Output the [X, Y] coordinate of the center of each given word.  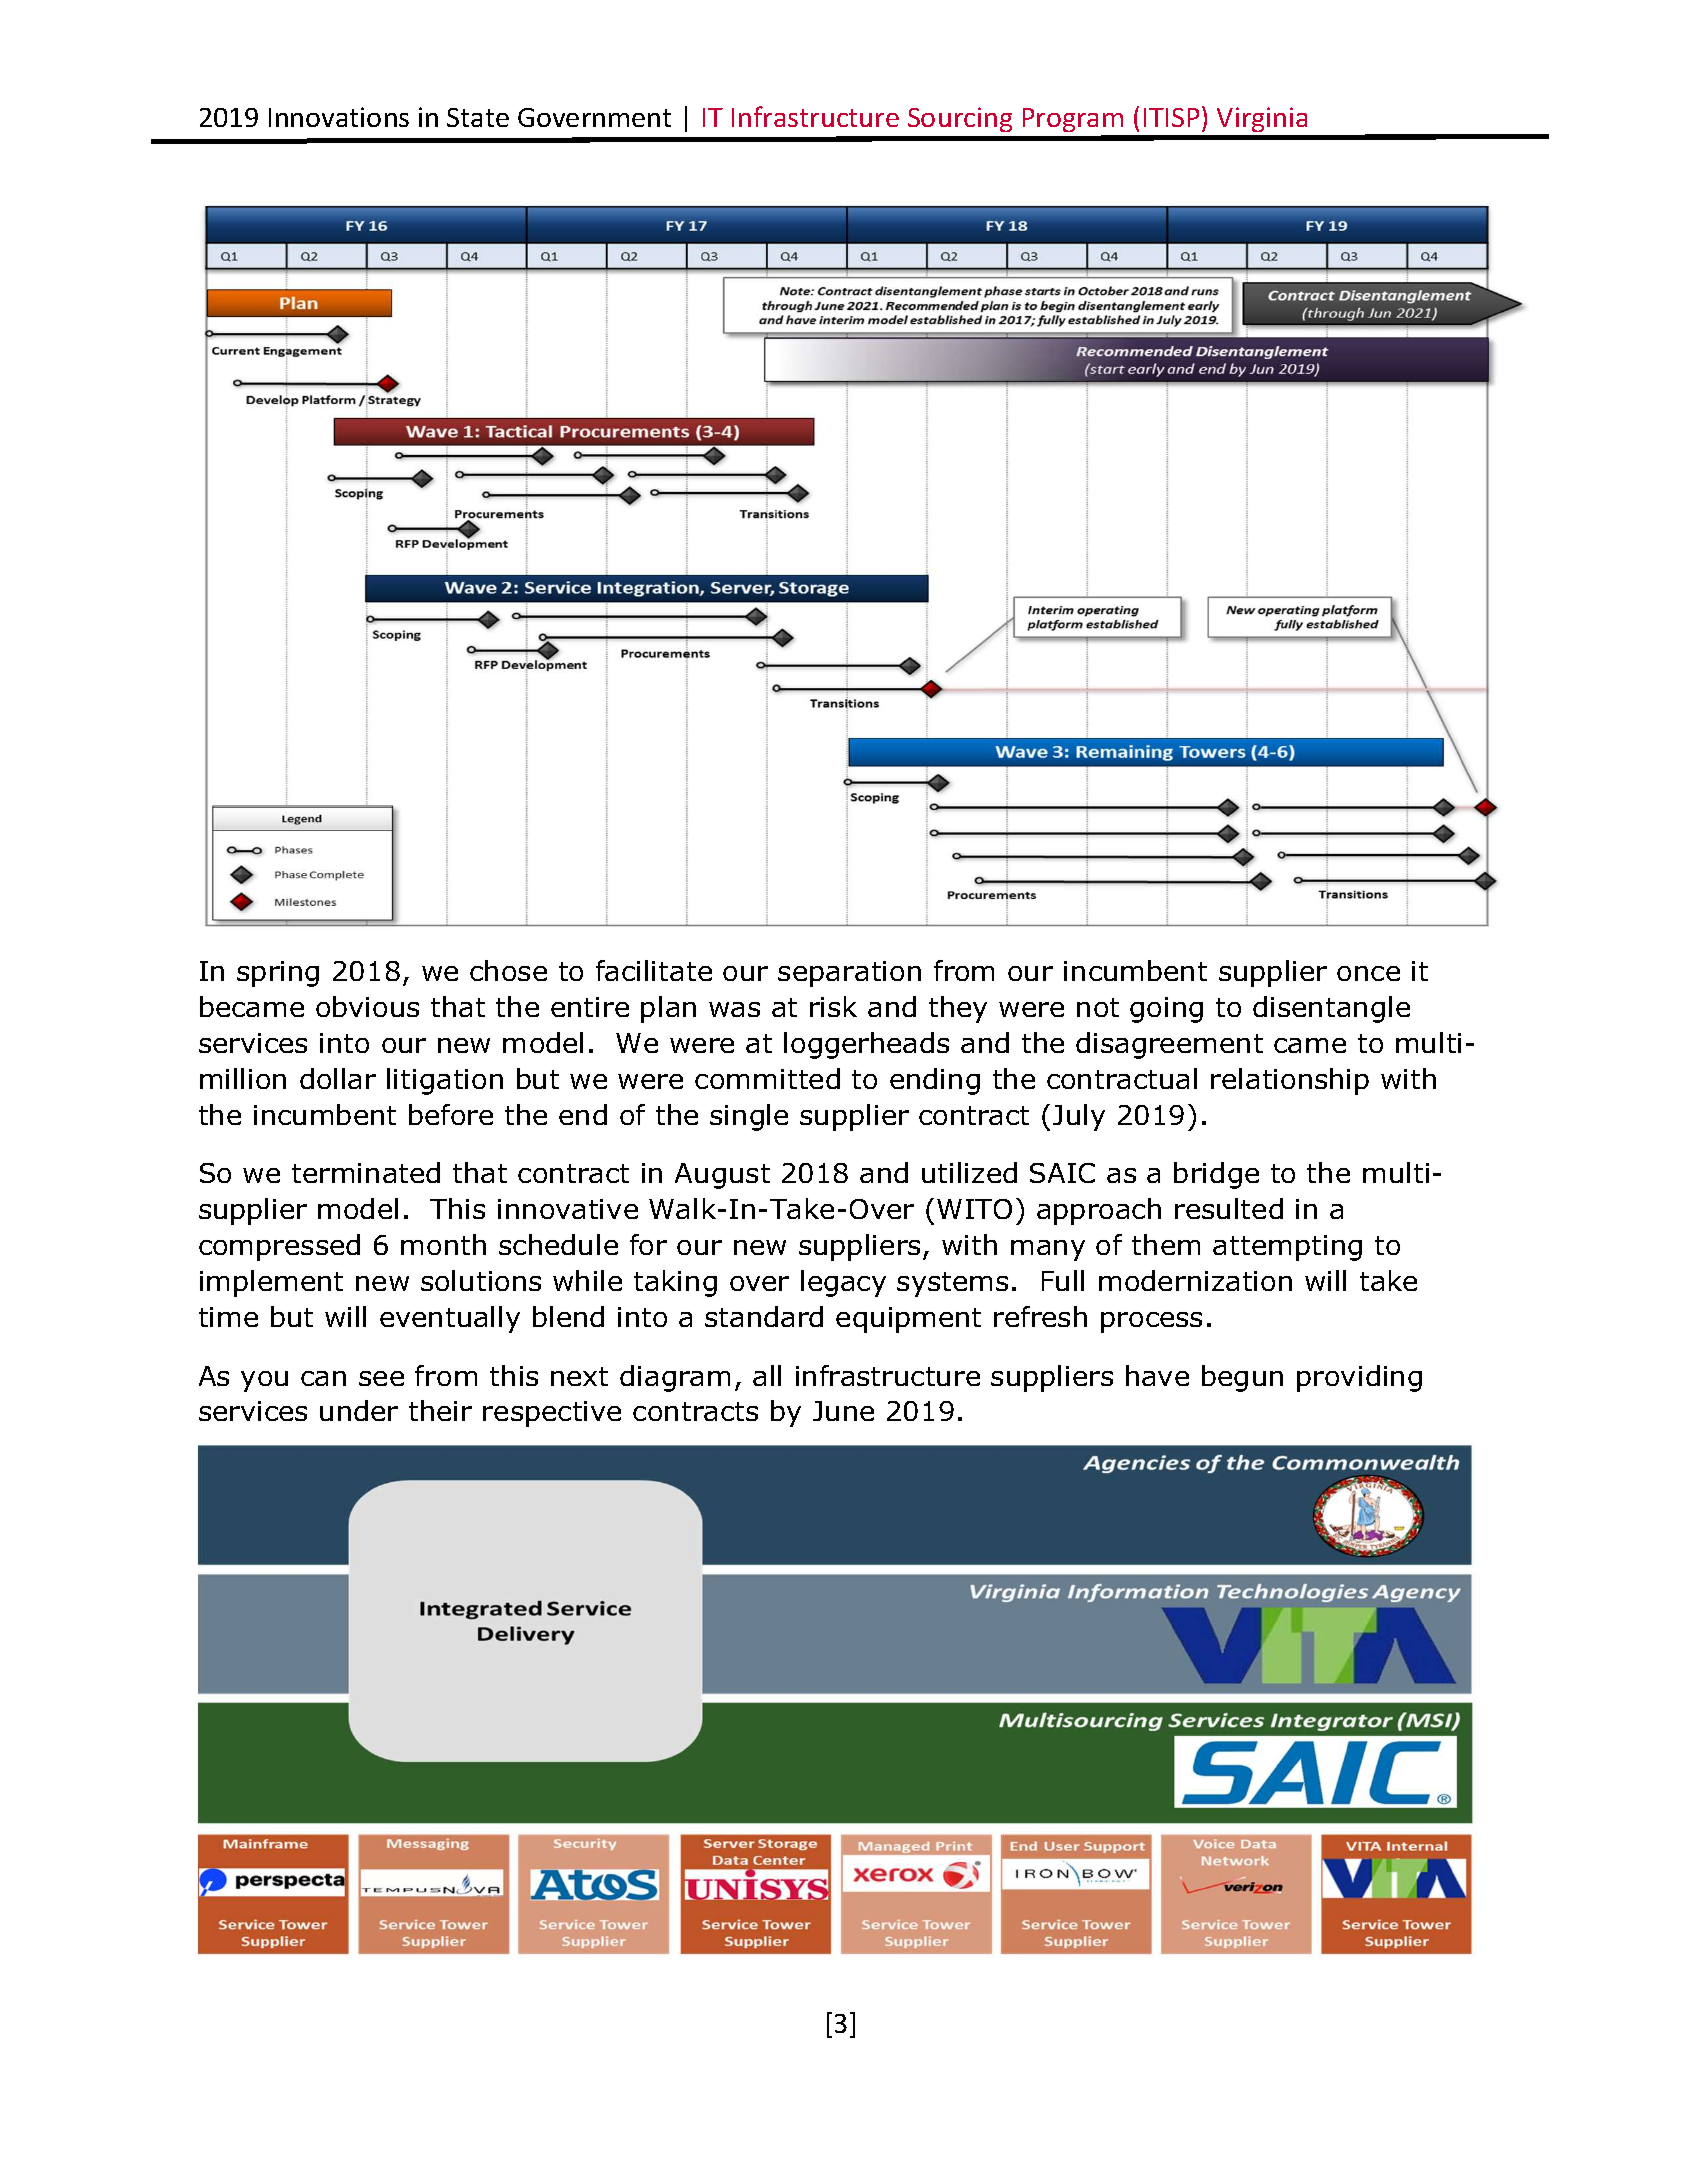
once [1368, 973]
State [478, 117]
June [843, 1411]
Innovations [339, 117]
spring [278, 974]
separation [849, 974]
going [1166, 1010]
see [381, 1378]
